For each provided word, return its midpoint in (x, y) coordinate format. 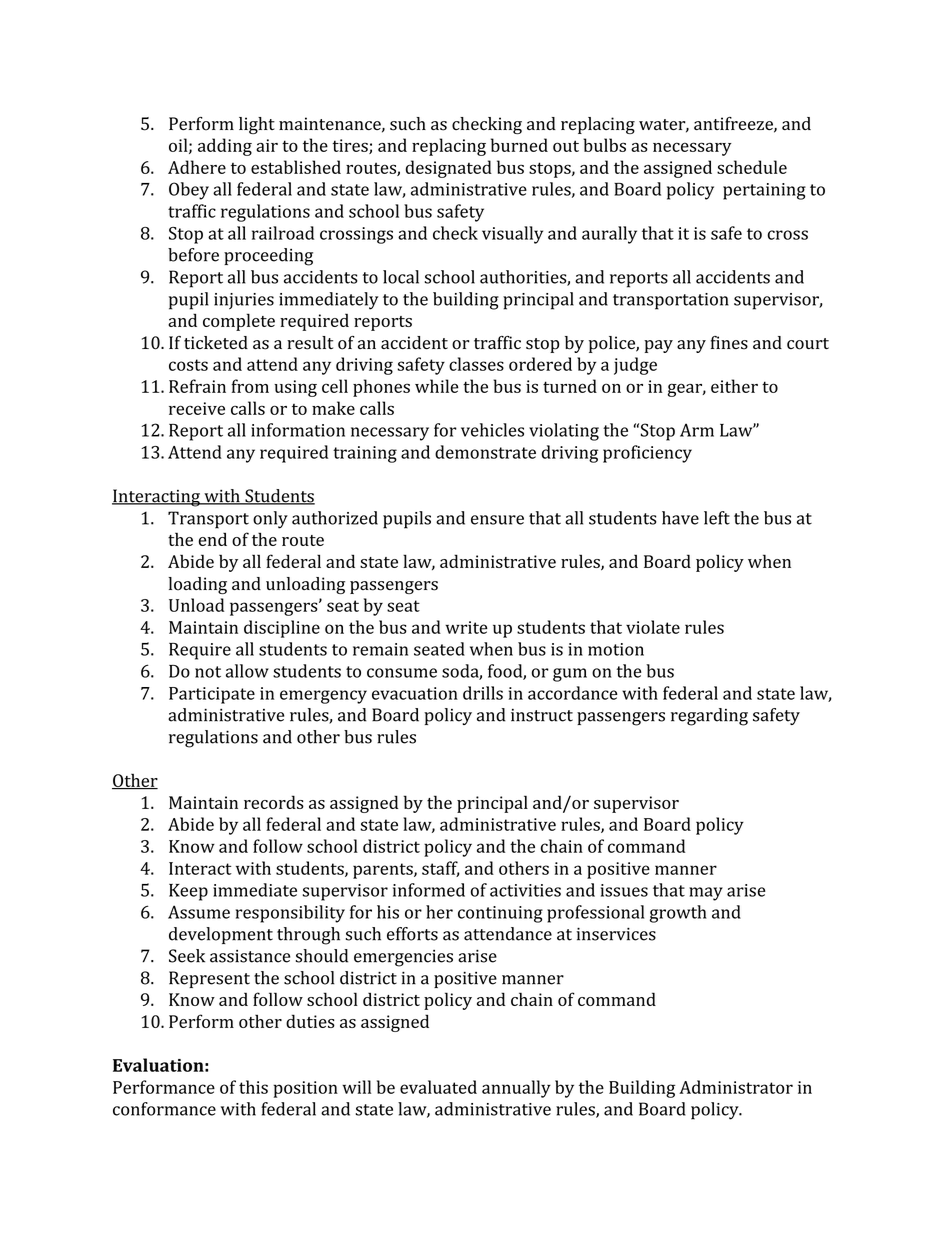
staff (441, 869)
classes (476, 364)
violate (653, 627)
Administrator (736, 1087)
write (466, 627)
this (253, 1087)
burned (519, 145)
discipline (282, 629)
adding (225, 147)
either (734, 386)
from (250, 386)
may (706, 894)
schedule (752, 167)
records (274, 802)
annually (516, 1089)
